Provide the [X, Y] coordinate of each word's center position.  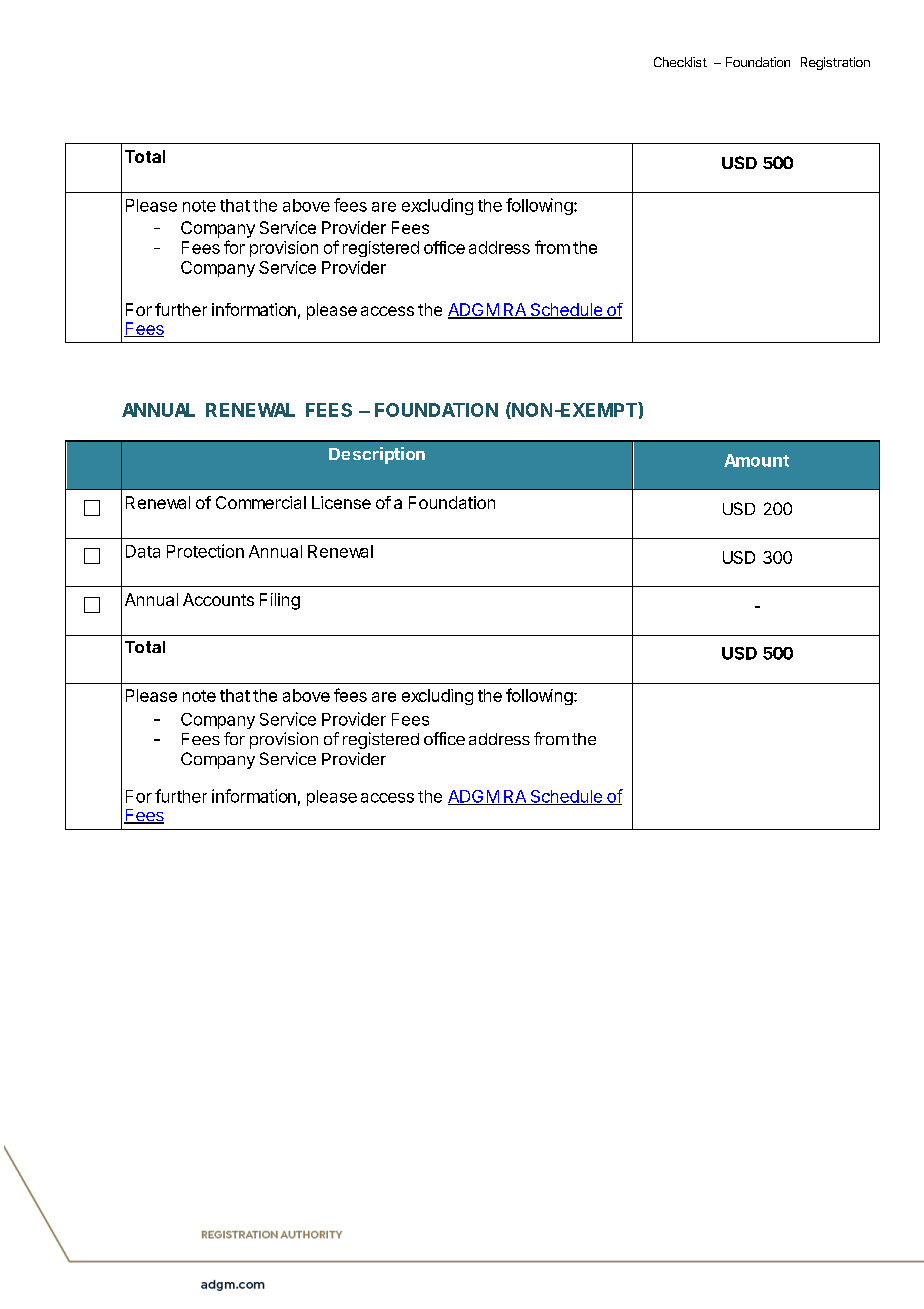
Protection [205, 551]
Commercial [261, 502]
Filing [280, 601]
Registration [835, 63]
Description [377, 455]
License [341, 502]
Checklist [680, 62]
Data [143, 551]
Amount [756, 460]
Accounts [218, 599]
